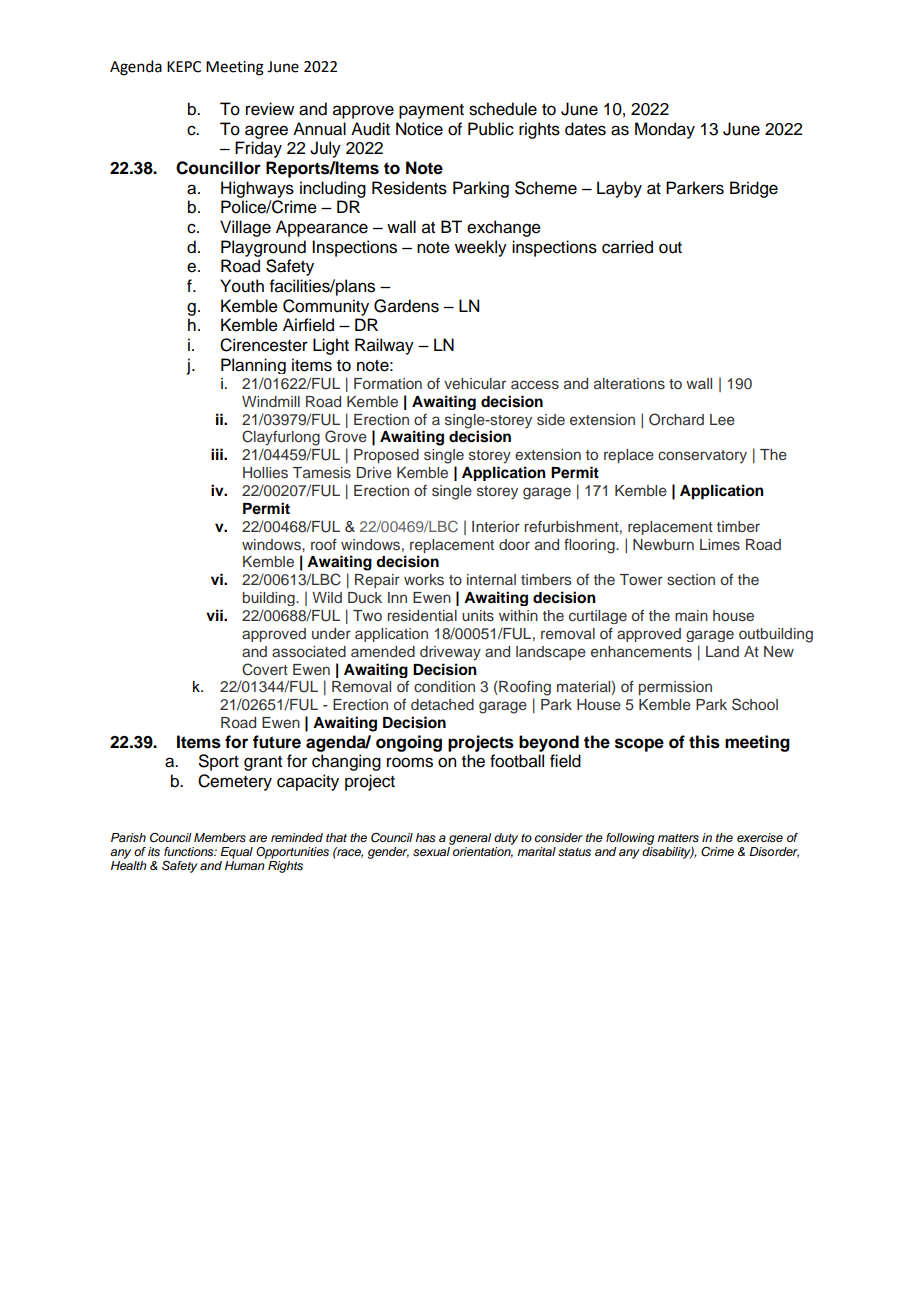 The width and height of the screenshot is (924, 1308). What do you see at coordinates (266, 132) in the screenshot?
I see `agree` at bounding box center [266, 132].
